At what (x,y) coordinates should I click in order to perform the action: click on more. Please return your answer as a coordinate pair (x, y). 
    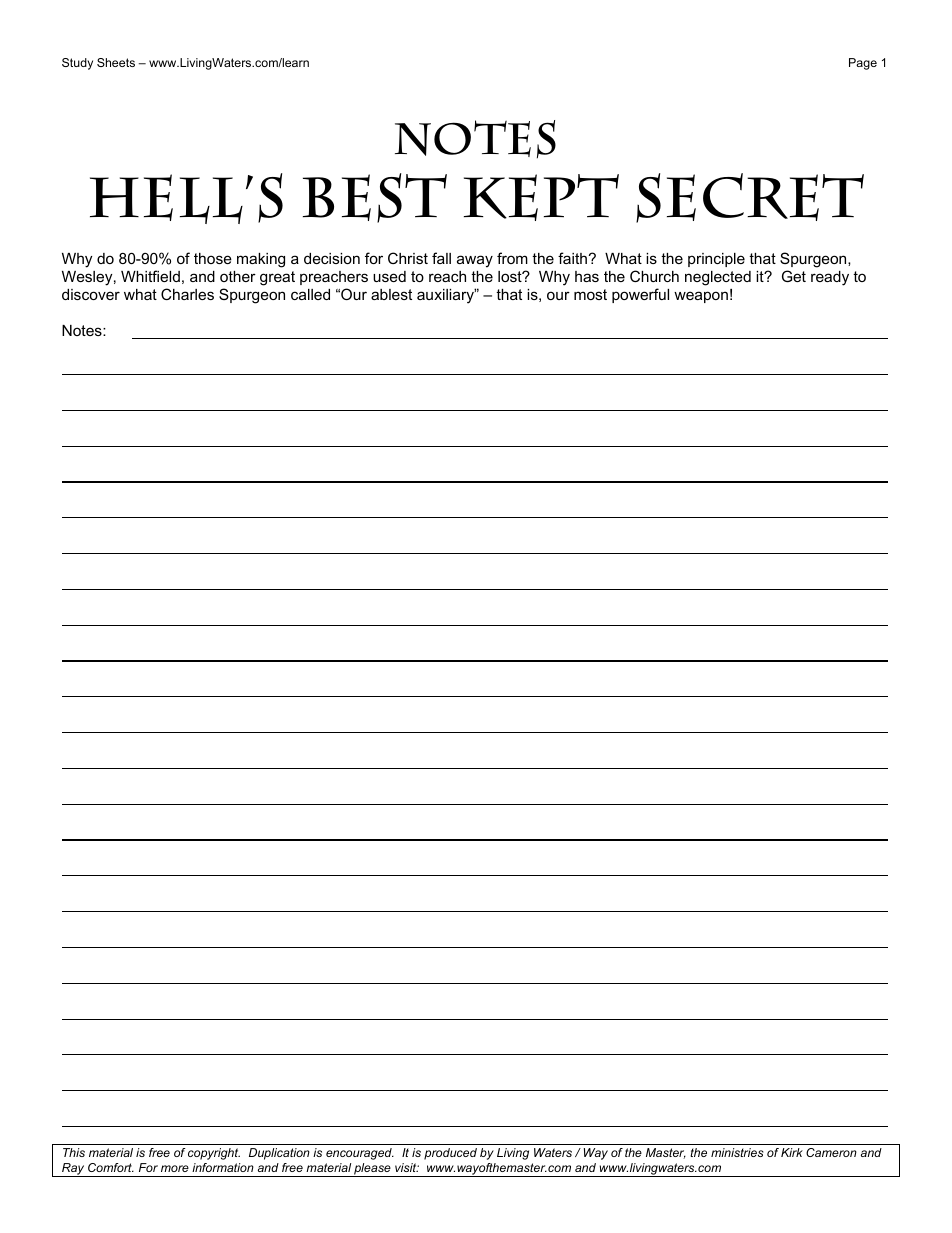
    Looking at the image, I should click on (175, 1168).
